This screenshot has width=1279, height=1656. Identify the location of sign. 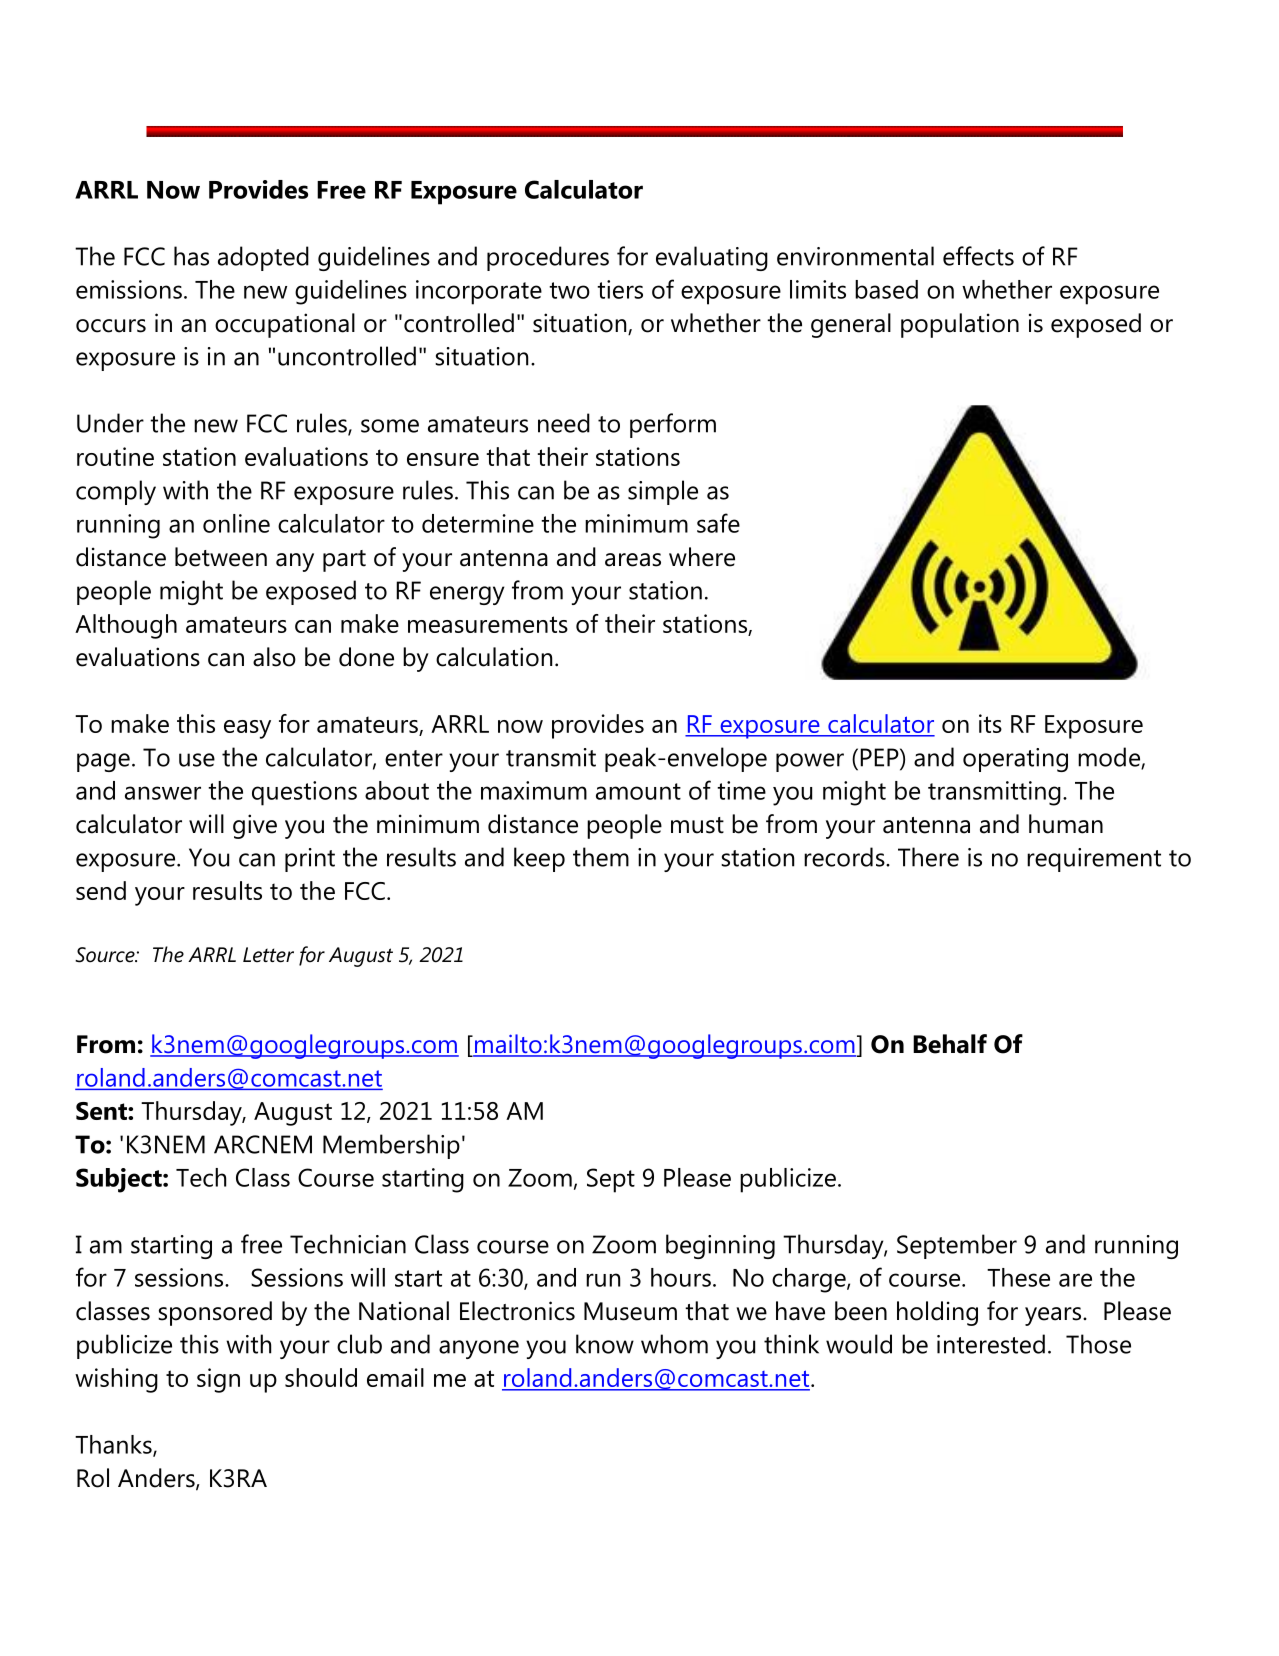
(218, 1380).
